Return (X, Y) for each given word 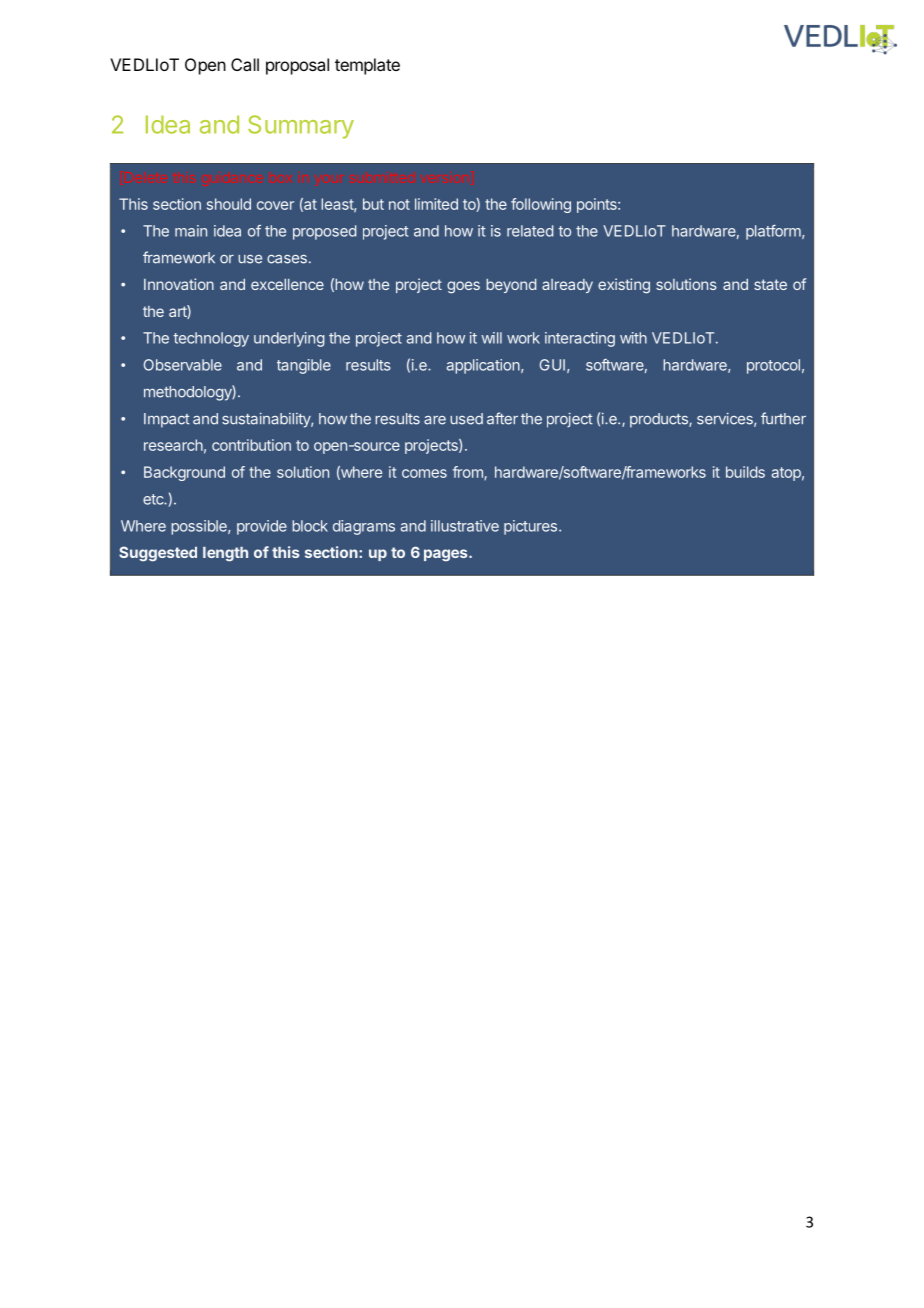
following (541, 205)
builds (745, 472)
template (367, 66)
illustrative (465, 526)
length (225, 554)
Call (245, 64)
